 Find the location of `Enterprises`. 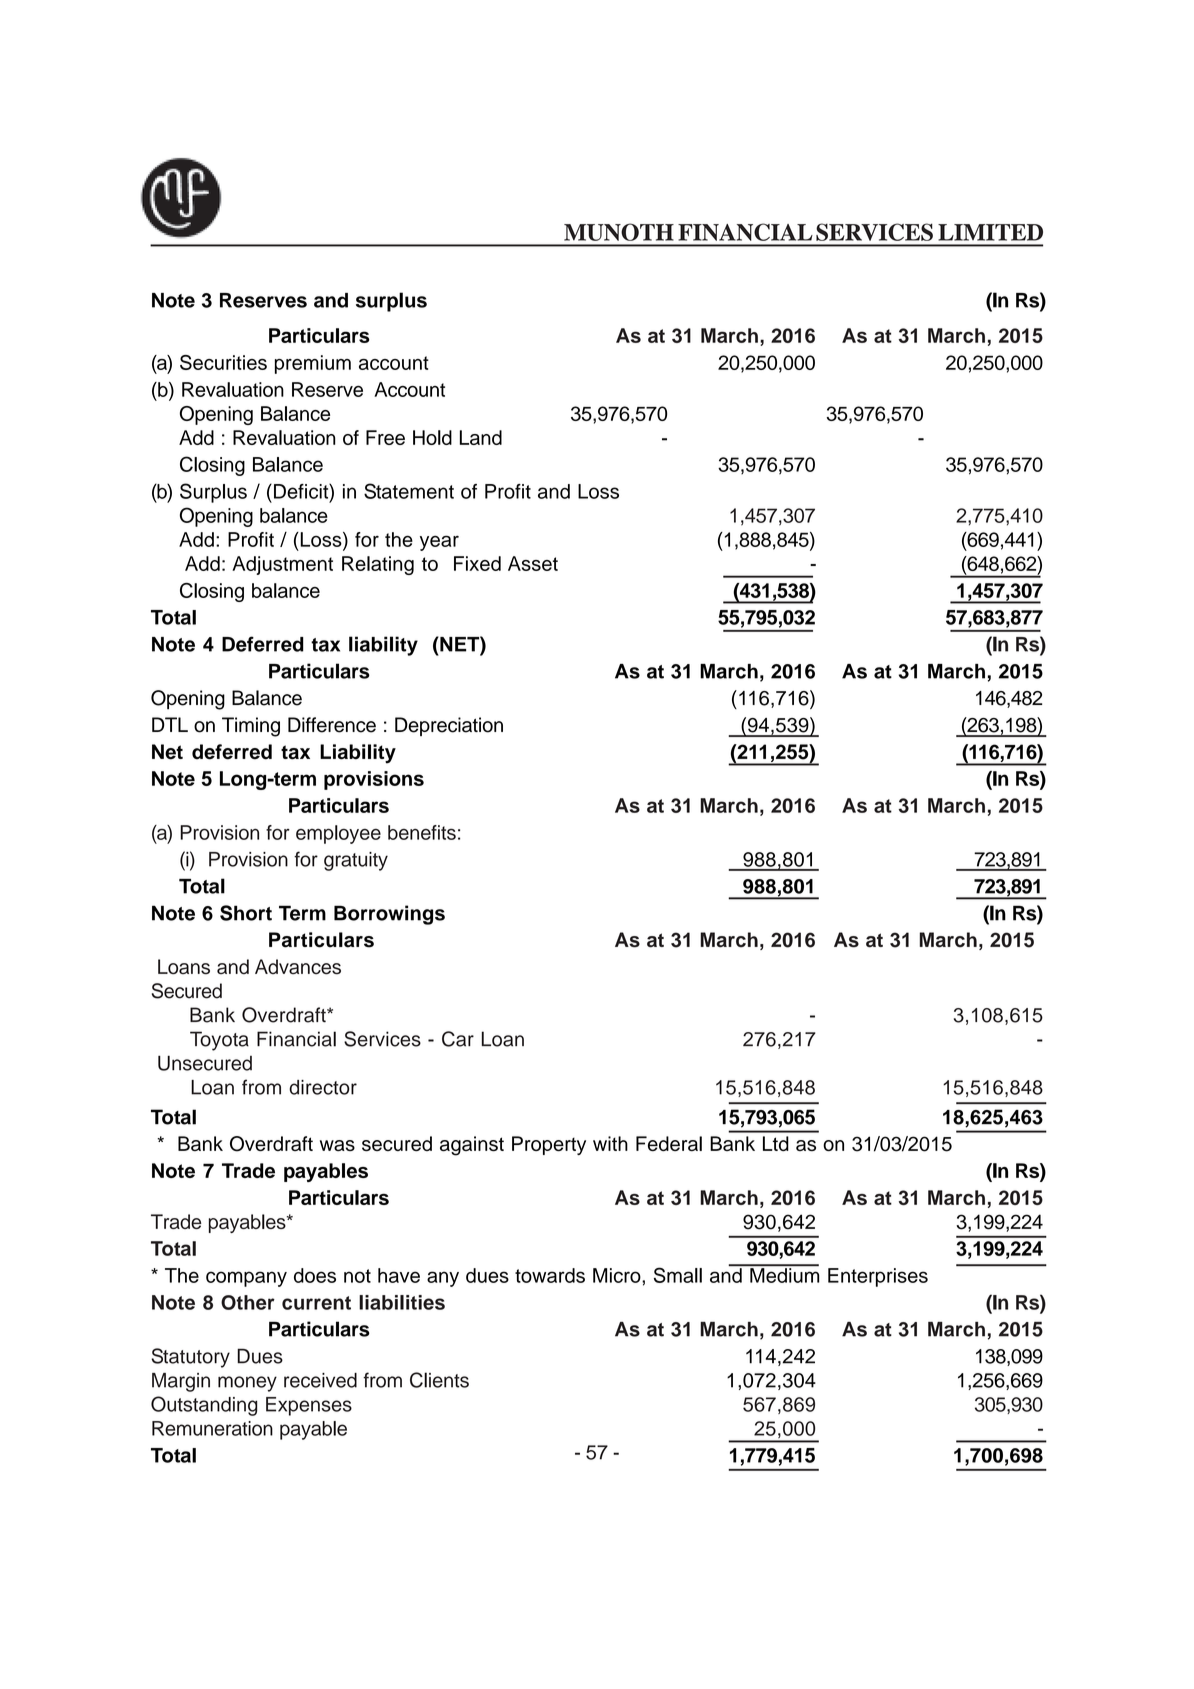

Enterprises is located at coordinates (878, 1277).
